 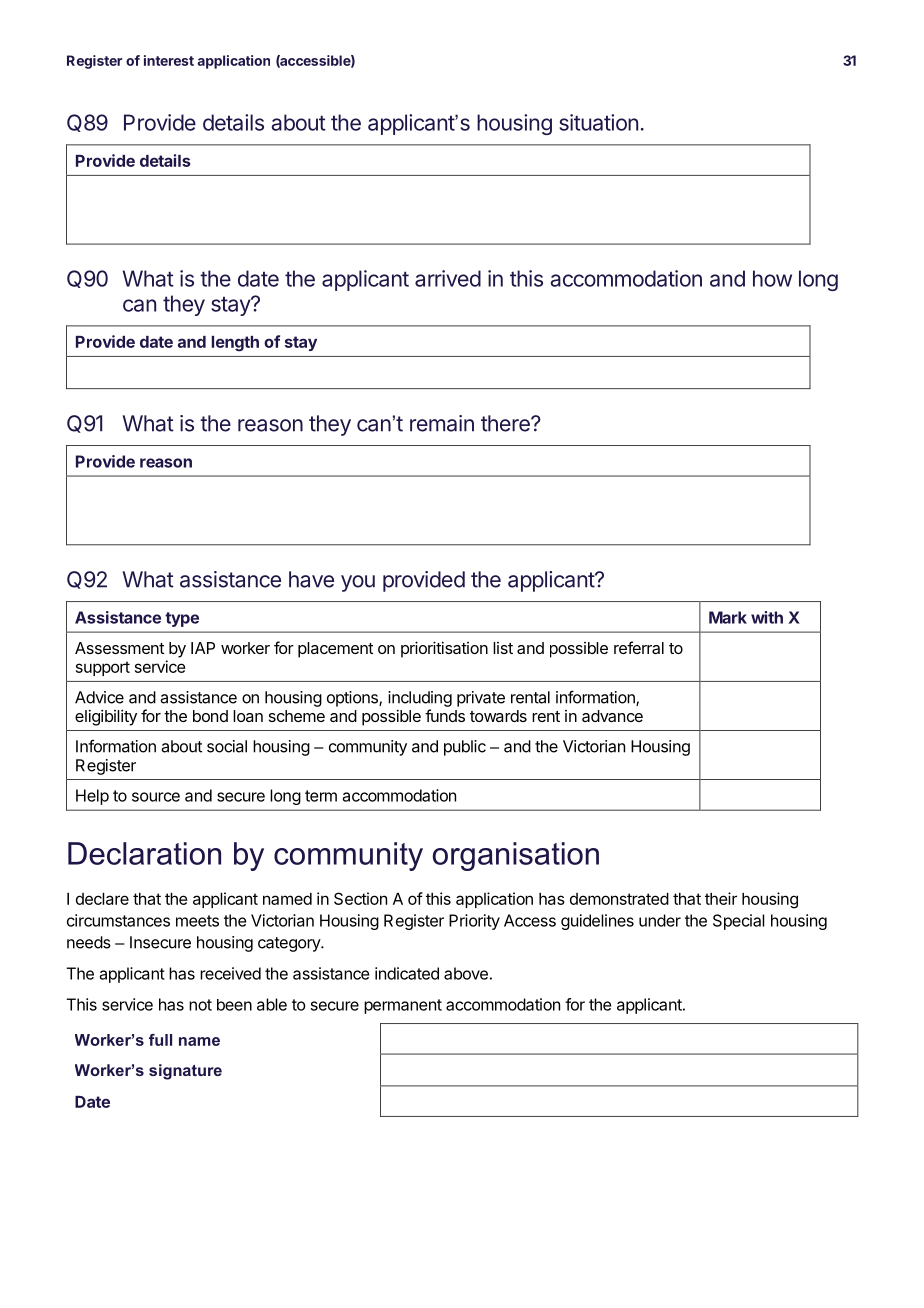 I want to click on funds, so click(x=445, y=715).
